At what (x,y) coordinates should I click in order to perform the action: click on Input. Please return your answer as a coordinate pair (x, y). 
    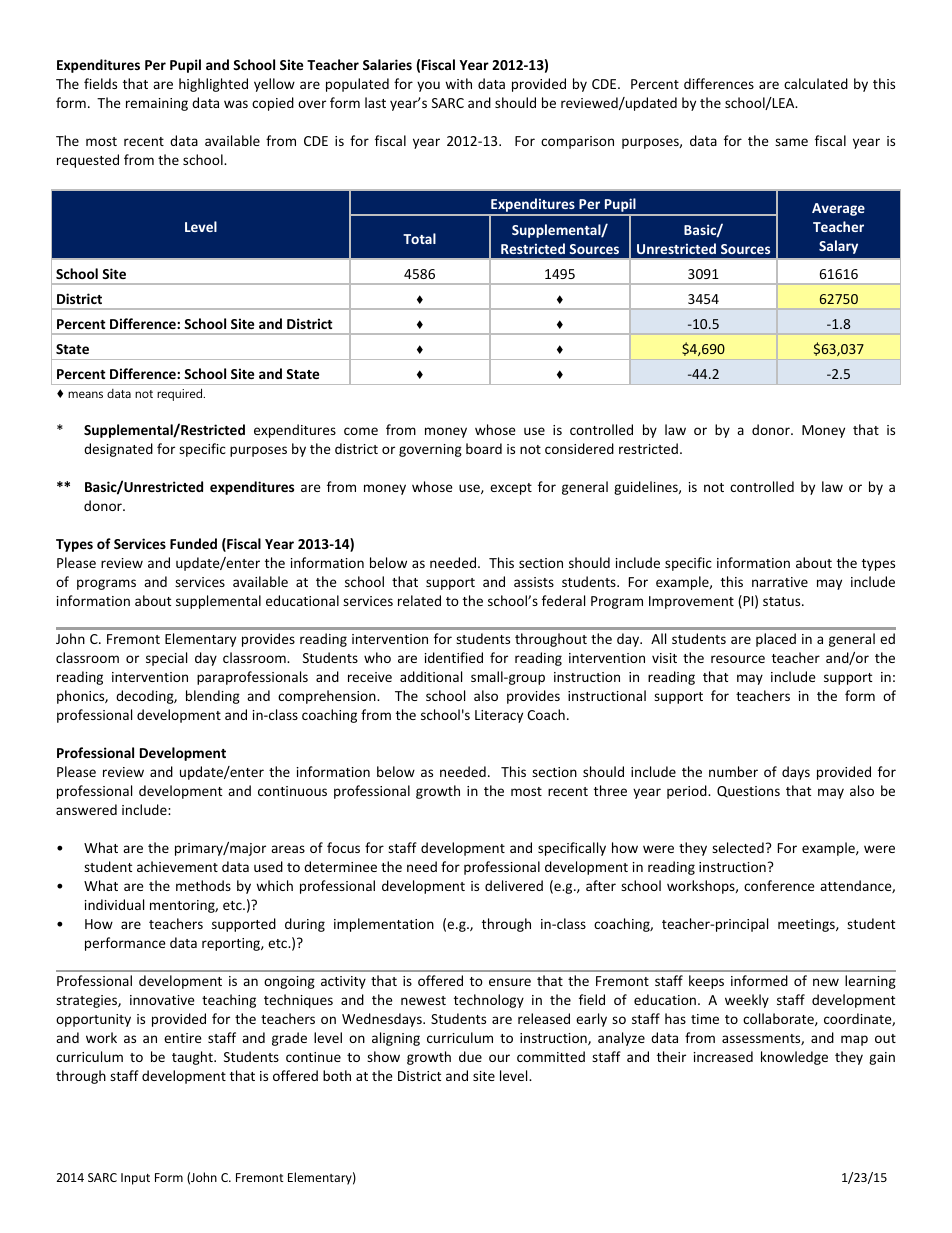
    Looking at the image, I should click on (135, 1179).
